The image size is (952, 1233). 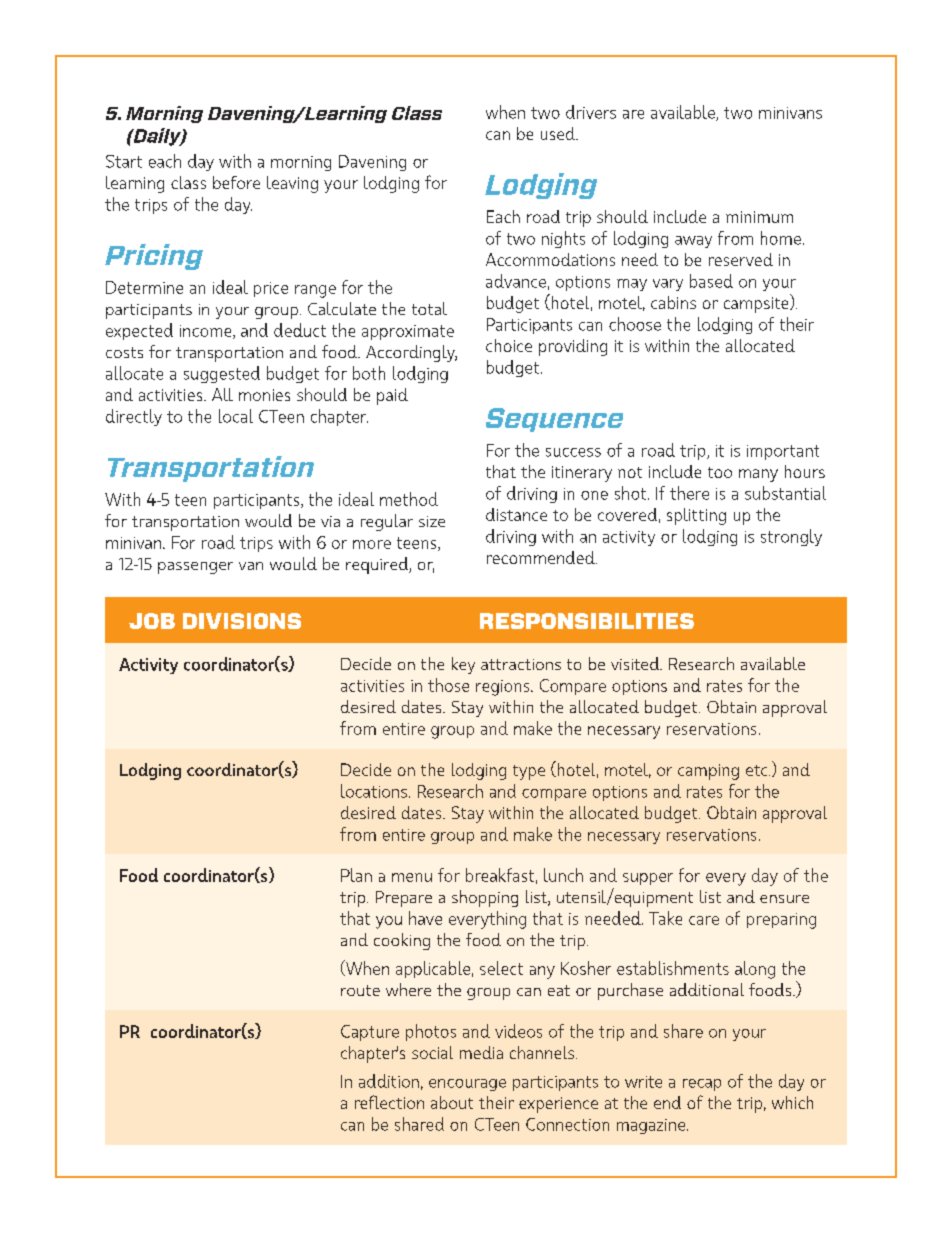 I want to click on minimum, so click(x=759, y=217).
